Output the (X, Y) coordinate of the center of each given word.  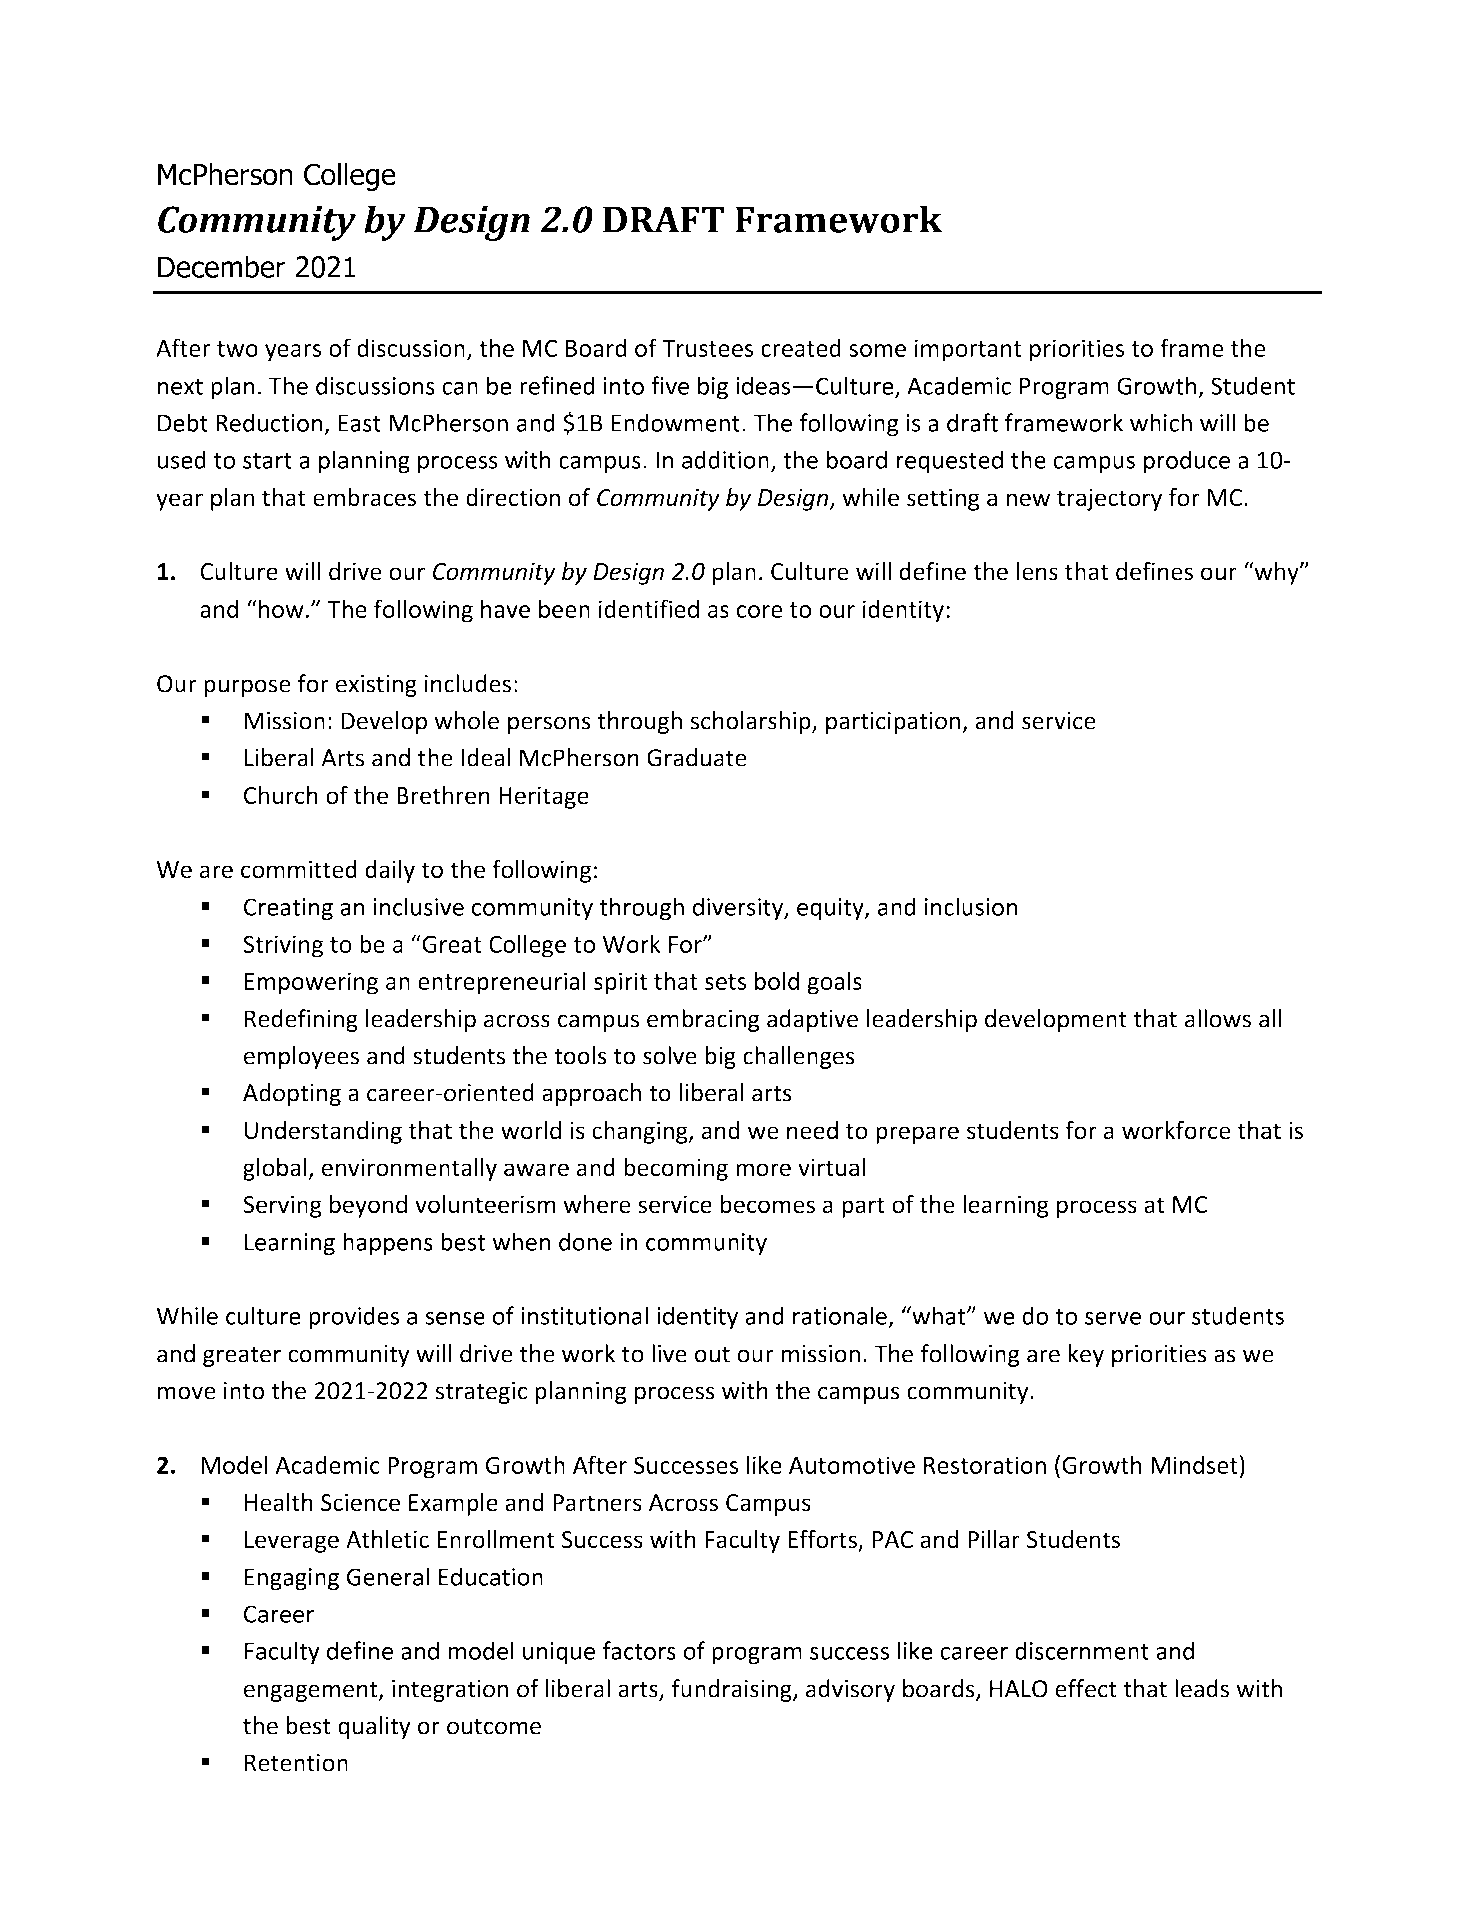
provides (354, 1318)
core (760, 611)
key (1086, 1355)
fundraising (732, 1690)
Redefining (301, 1020)
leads (1202, 1688)
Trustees (707, 348)
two (237, 349)
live (669, 1353)
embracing (703, 1020)
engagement (312, 1691)
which (1161, 422)
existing (376, 686)
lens (1037, 571)
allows (1218, 1018)
